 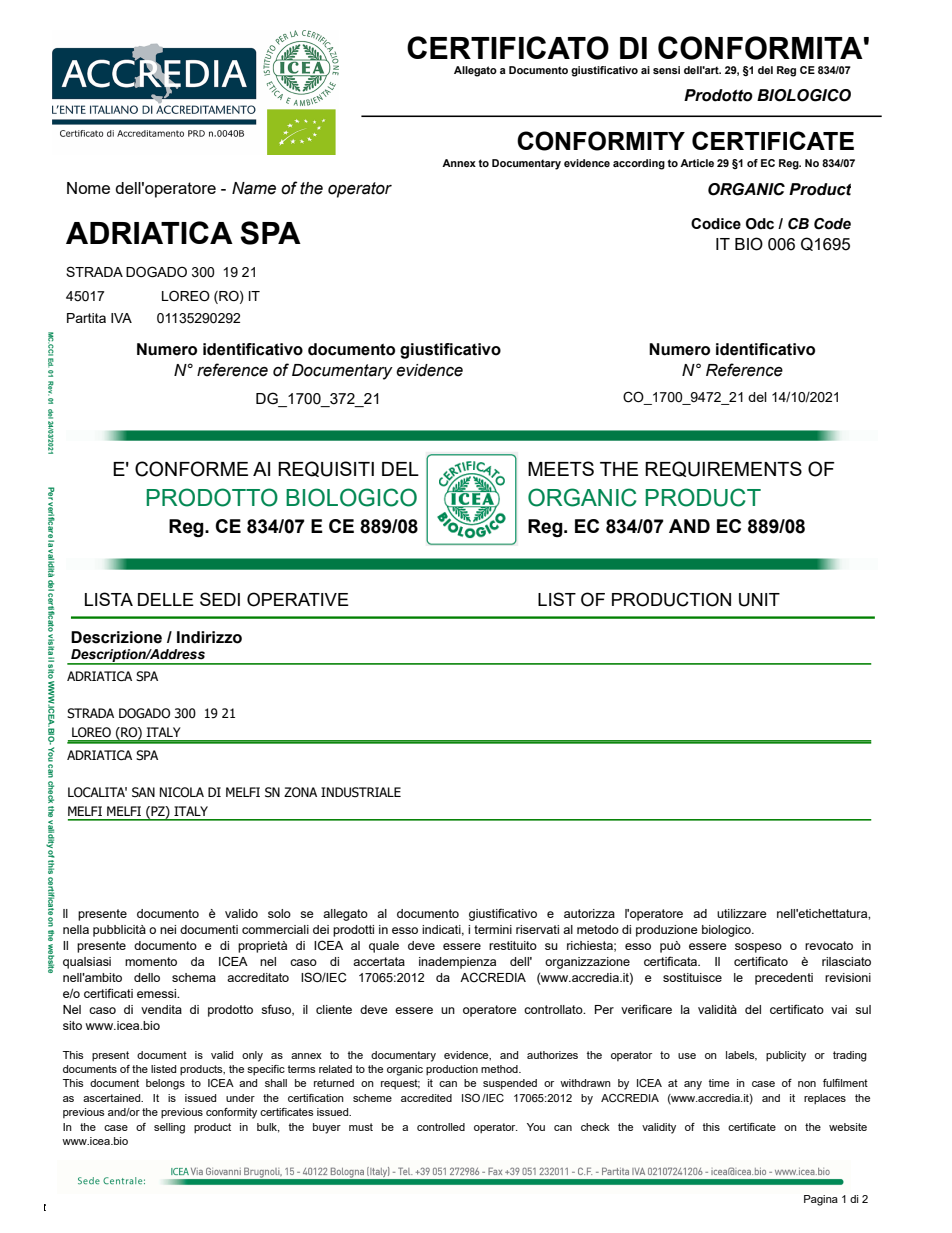 What do you see at coordinates (760, 224) in the image?
I see `Odc` at bounding box center [760, 224].
